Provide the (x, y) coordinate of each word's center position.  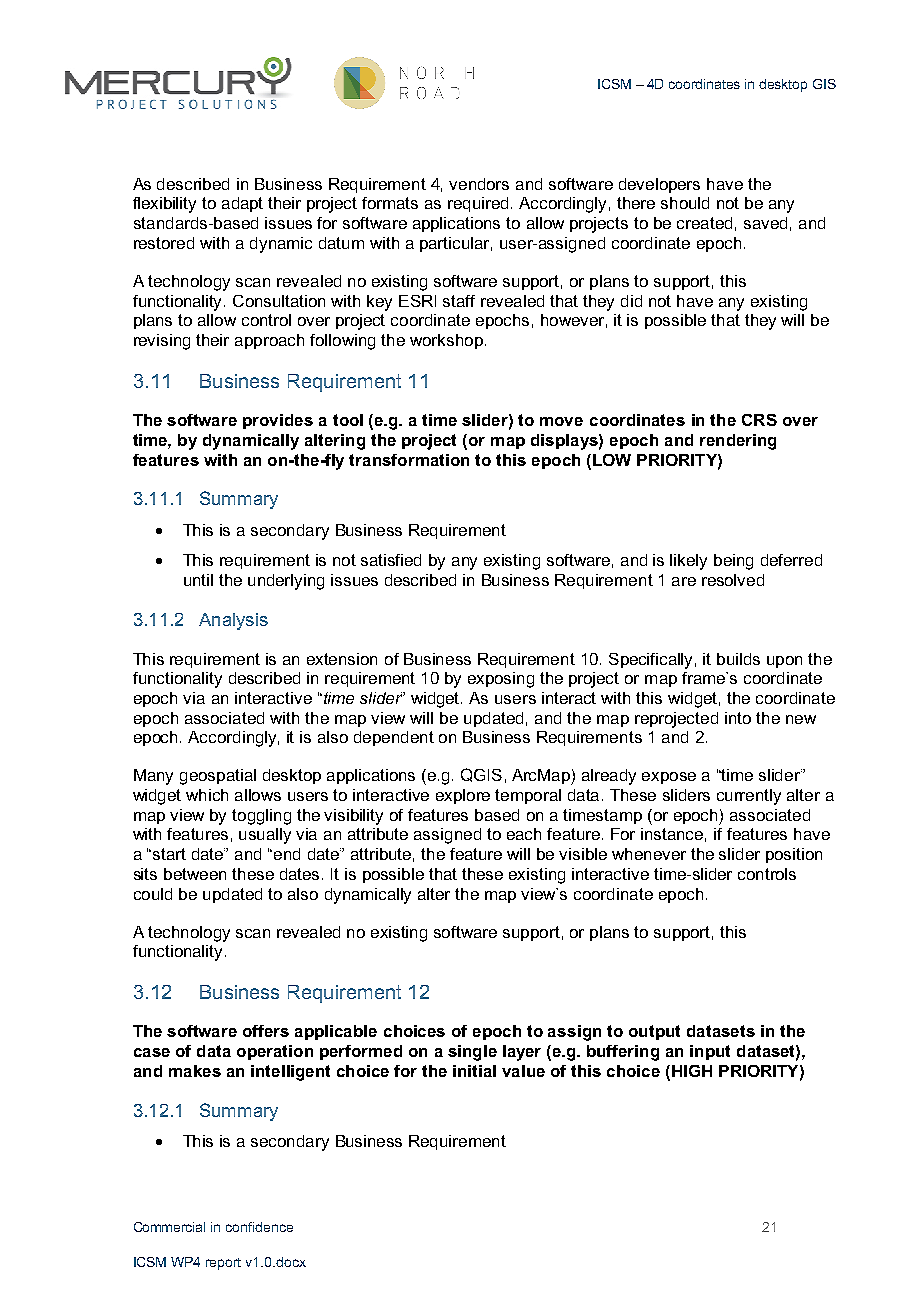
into (738, 718)
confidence (259, 1227)
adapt (242, 204)
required (478, 204)
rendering (738, 442)
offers (266, 1031)
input (710, 1052)
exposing (501, 680)
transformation (409, 460)
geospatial (218, 777)
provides (278, 421)
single (472, 1053)
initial (474, 1071)
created (704, 223)
